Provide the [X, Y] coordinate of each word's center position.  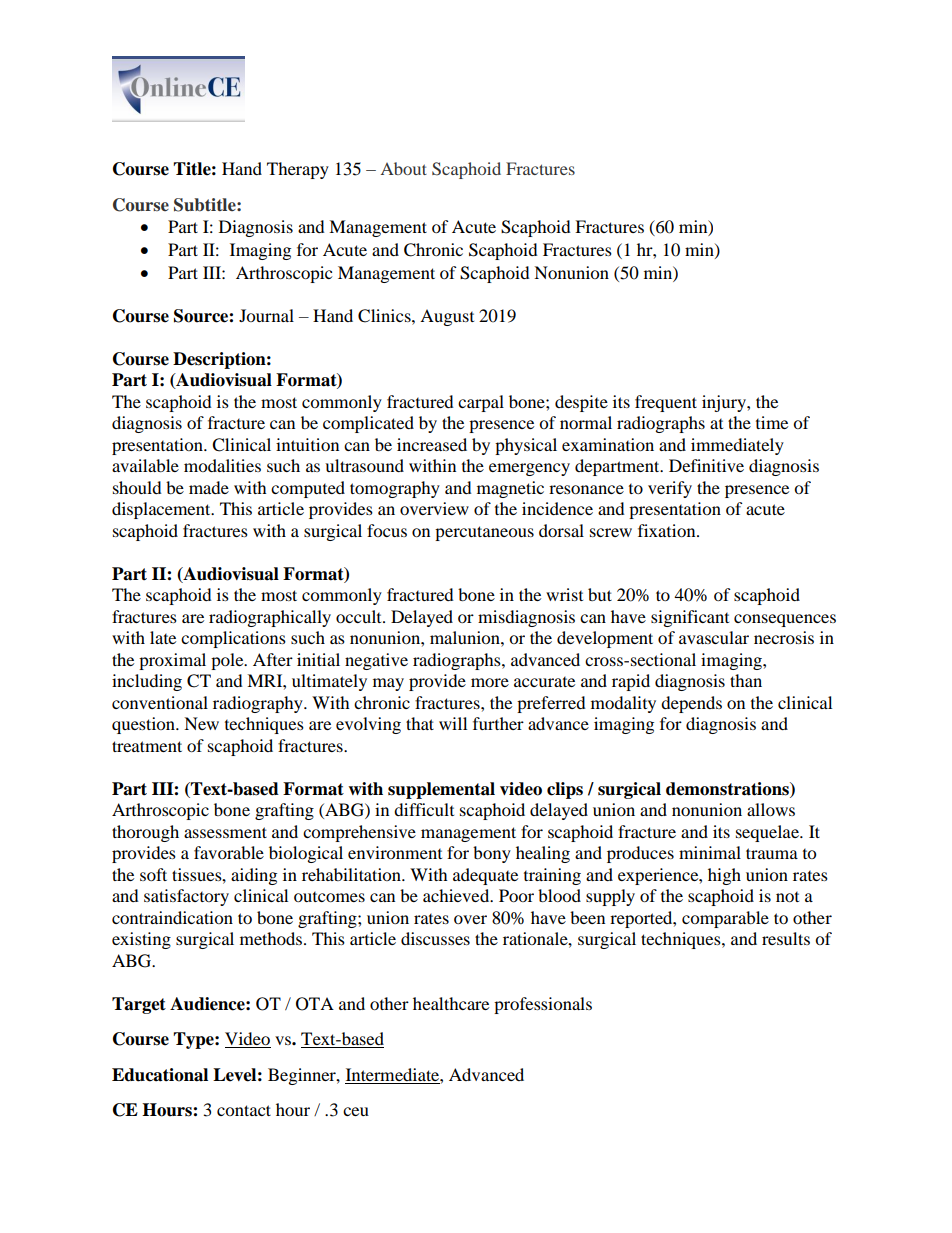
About [404, 168]
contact [244, 1110]
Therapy [298, 170]
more [490, 682]
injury [725, 403]
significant [690, 618]
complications [233, 639]
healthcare [451, 1003]
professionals [543, 1005]
